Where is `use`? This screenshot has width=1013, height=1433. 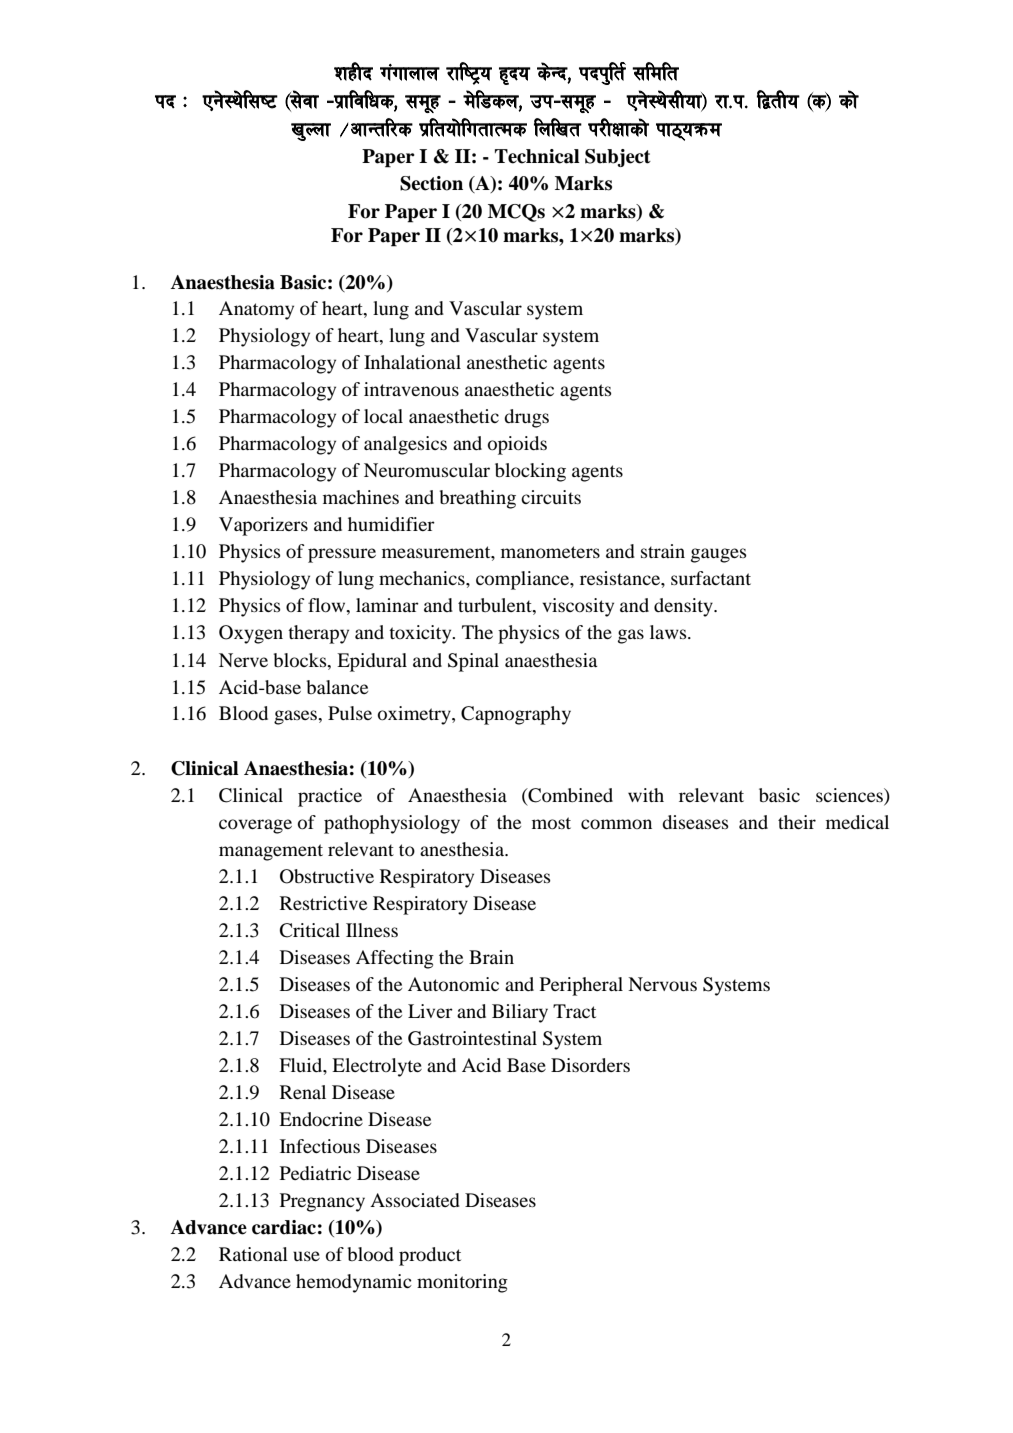 use is located at coordinates (306, 1256).
